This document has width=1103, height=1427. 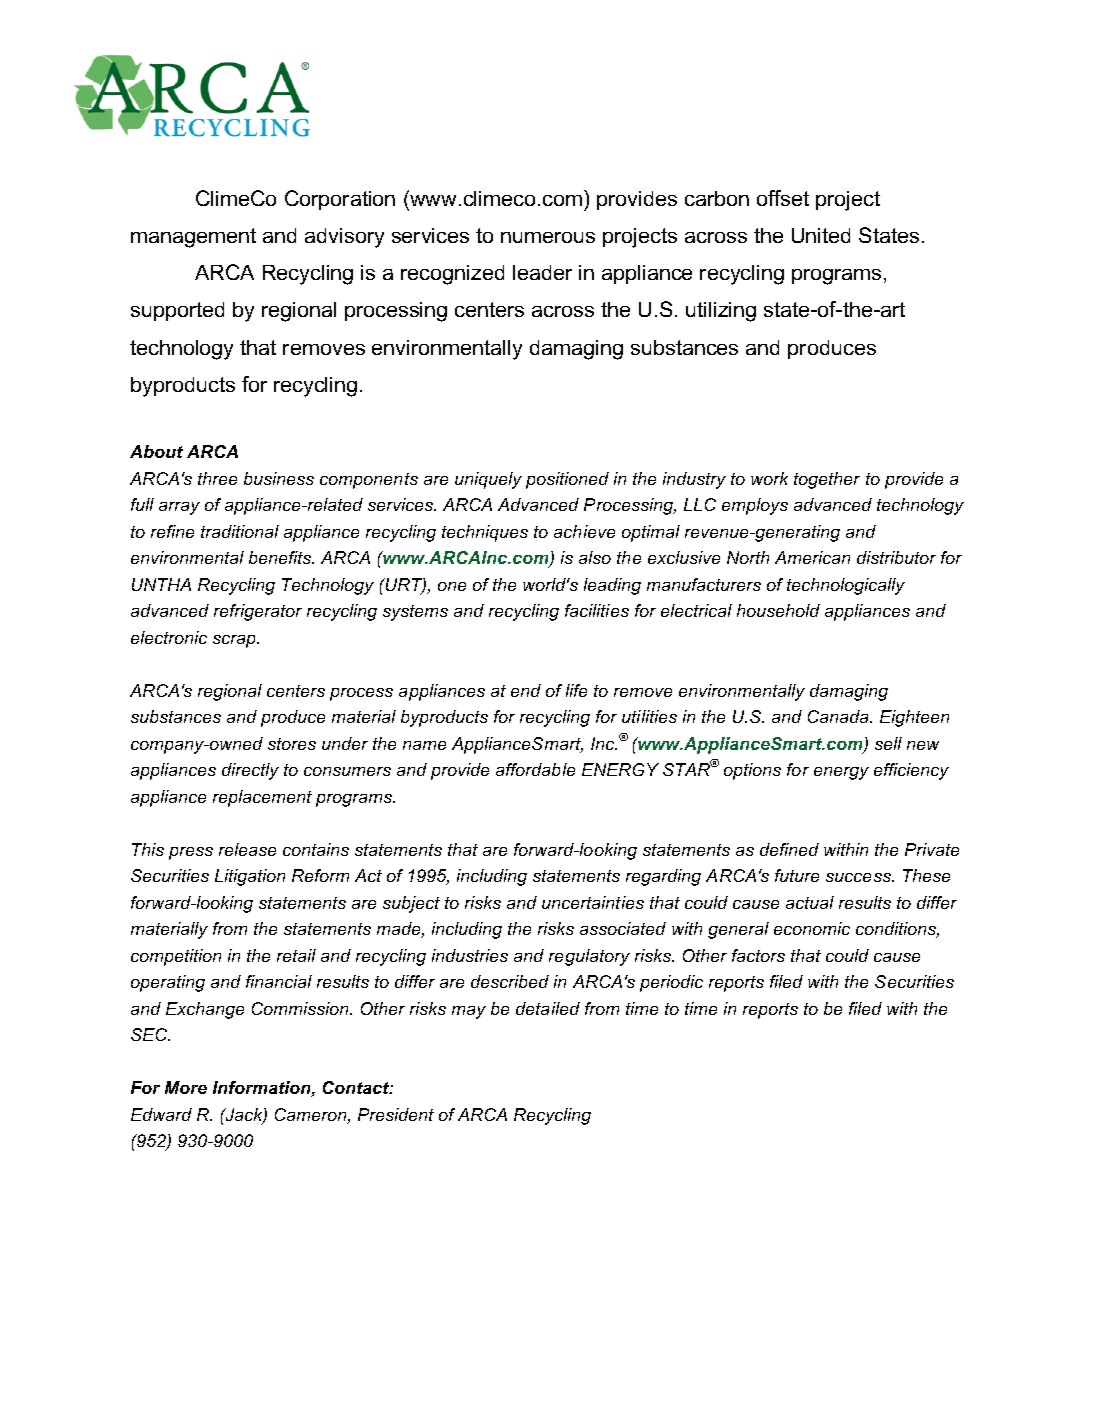 I want to click on More, so click(x=186, y=1087).
